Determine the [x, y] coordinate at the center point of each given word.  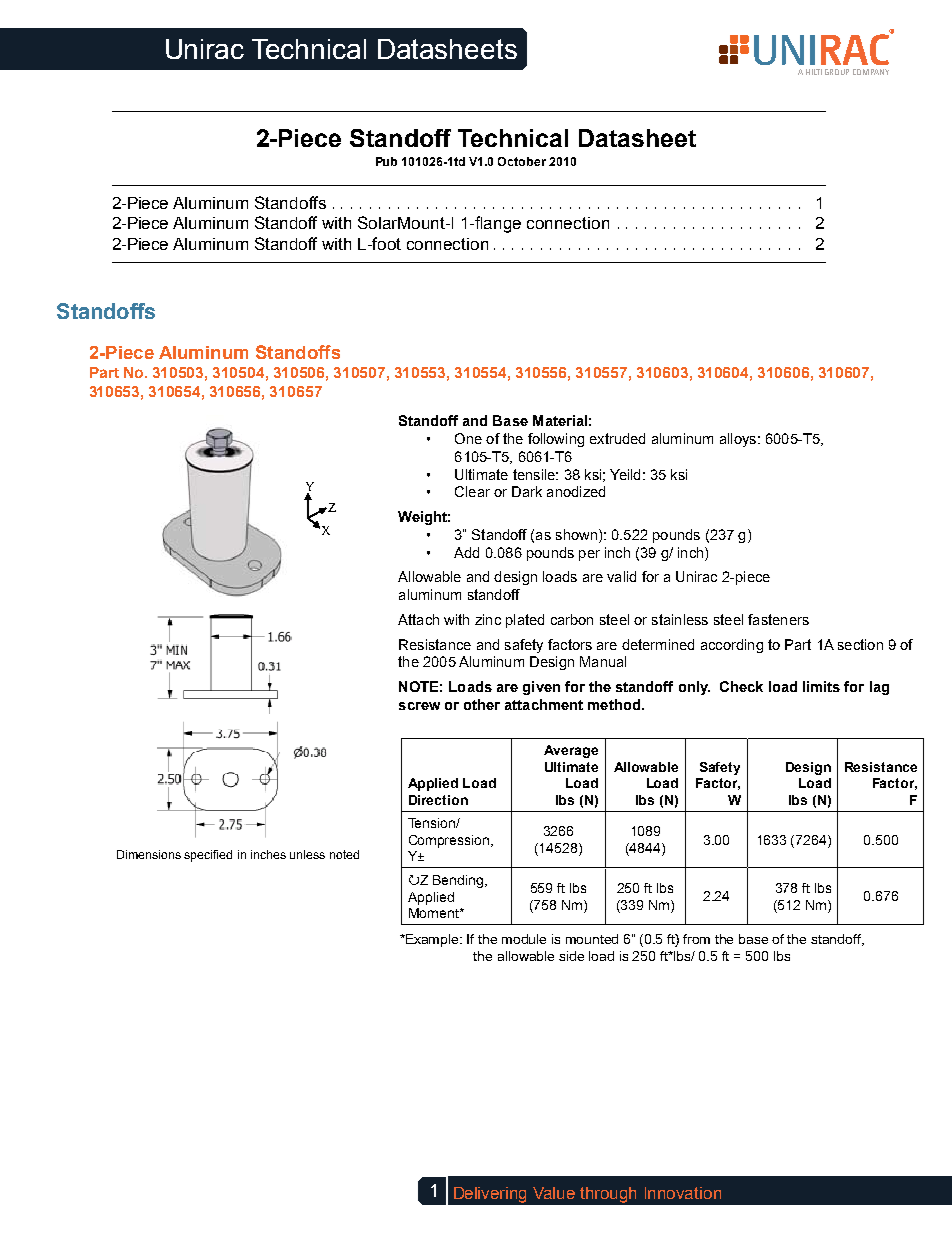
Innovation [683, 1193]
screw [419, 706]
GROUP [837, 72]
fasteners [778, 619]
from [696, 939]
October [522, 161]
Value [554, 1193]
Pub [386, 161]
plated [525, 621]
